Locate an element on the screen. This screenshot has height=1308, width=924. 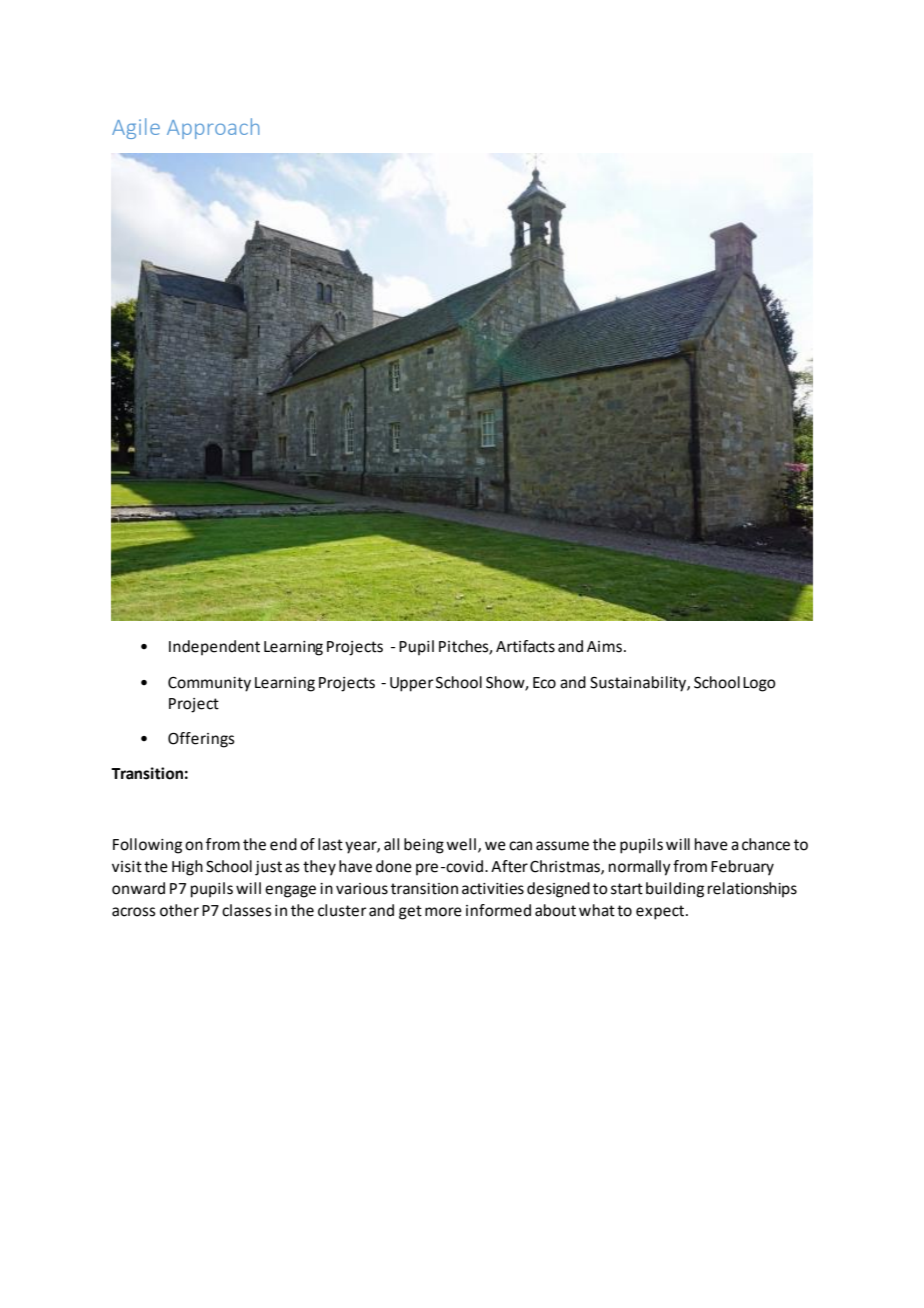
Logo is located at coordinates (759, 684).
